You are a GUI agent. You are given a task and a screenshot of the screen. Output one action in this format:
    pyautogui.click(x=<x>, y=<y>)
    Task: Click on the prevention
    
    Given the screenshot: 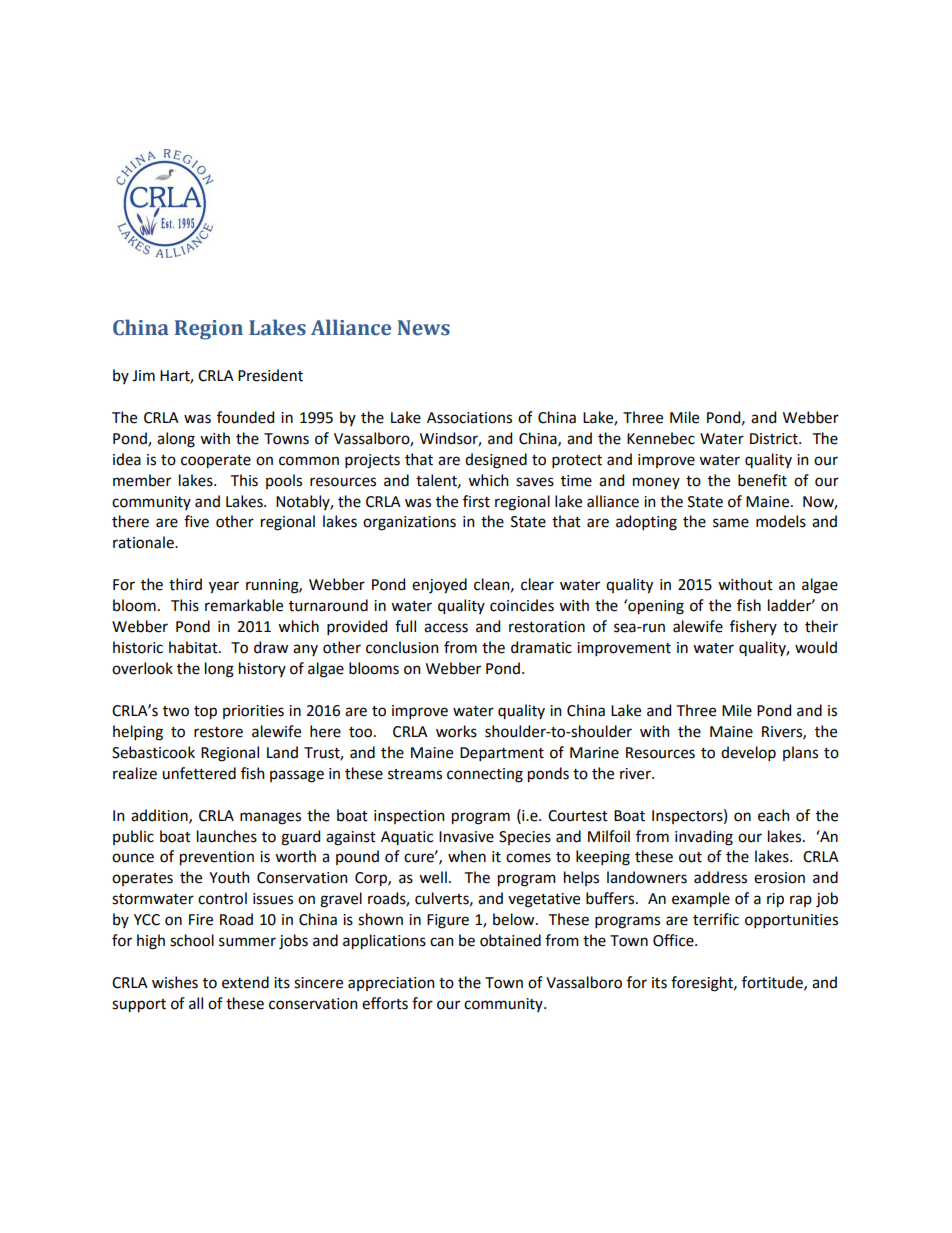 What is the action you would take?
    pyautogui.click(x=217, y=858)
